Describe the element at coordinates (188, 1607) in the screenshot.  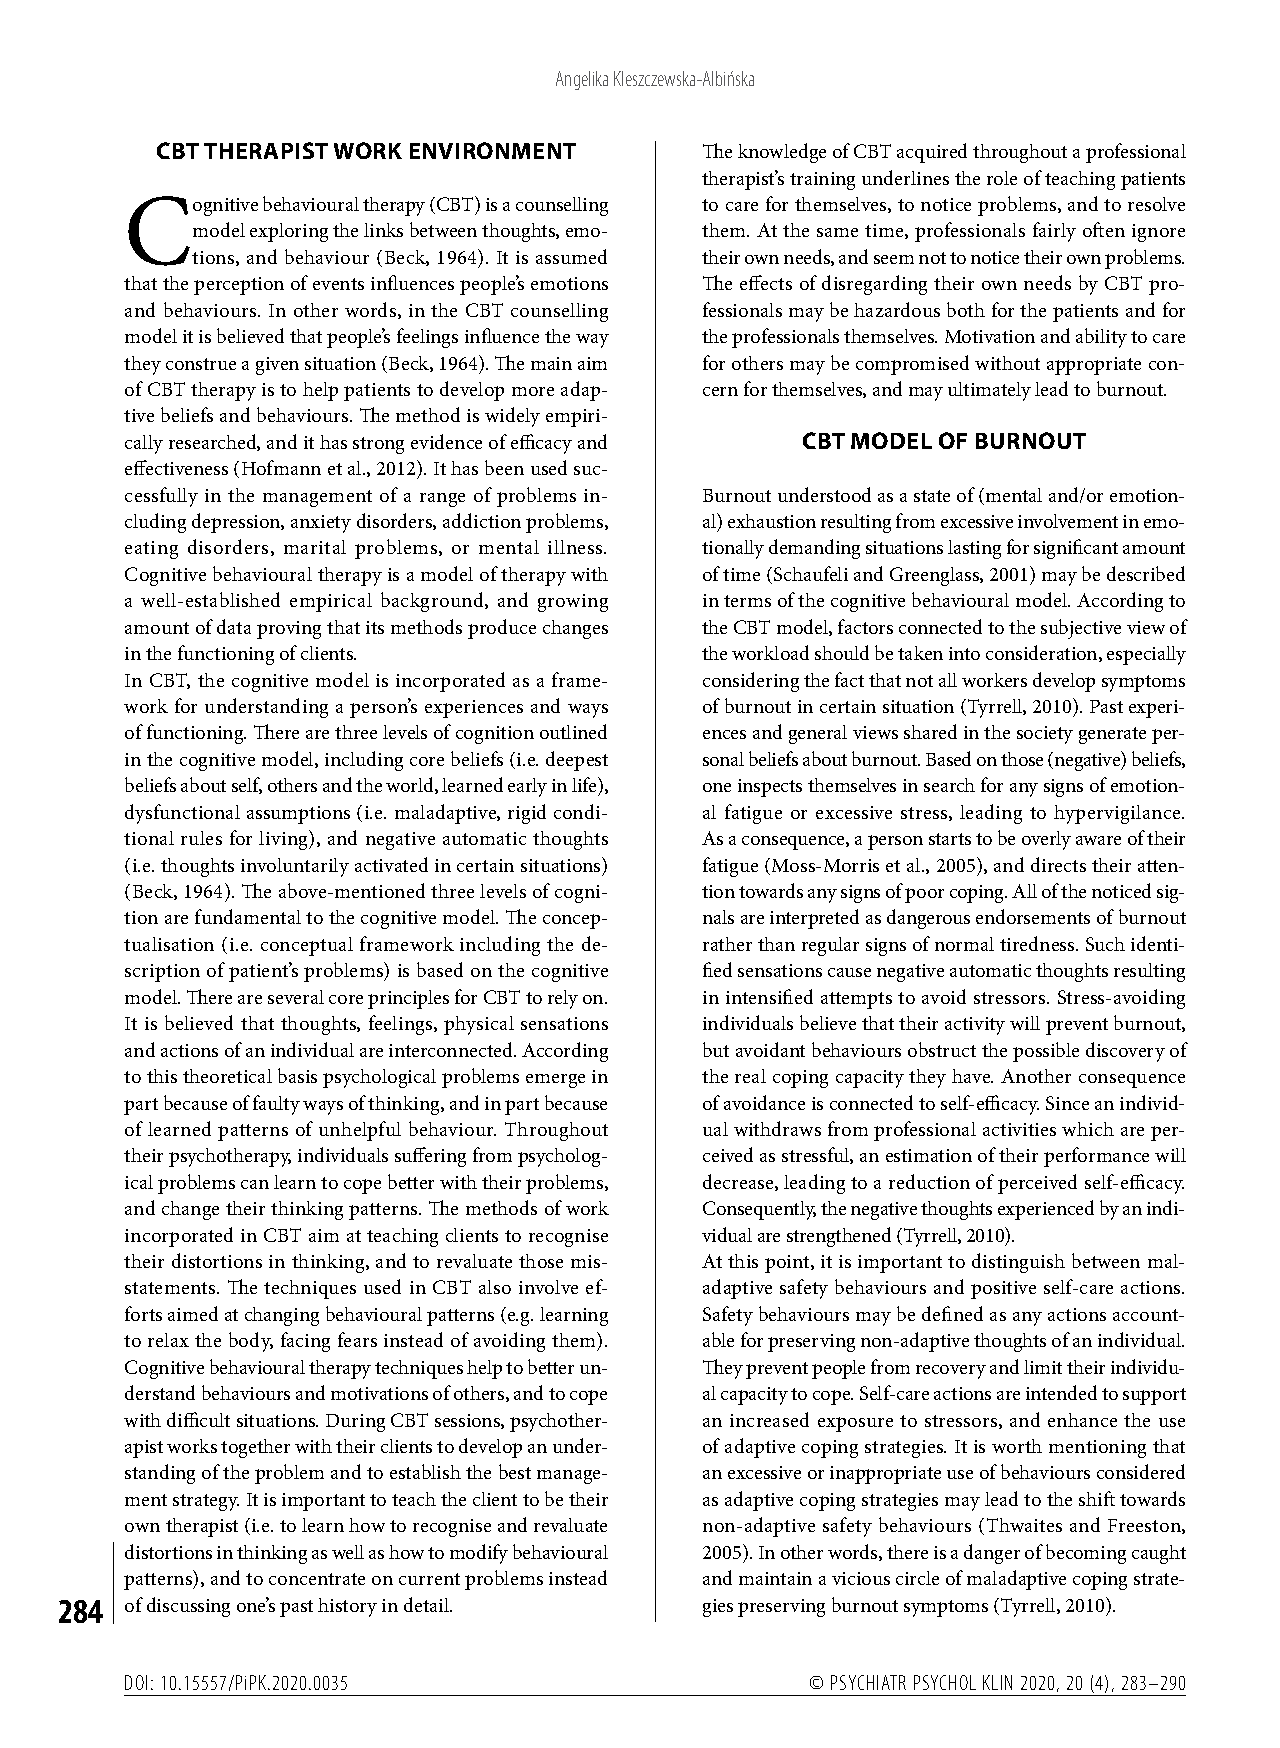
I see `discussing` at that location.
